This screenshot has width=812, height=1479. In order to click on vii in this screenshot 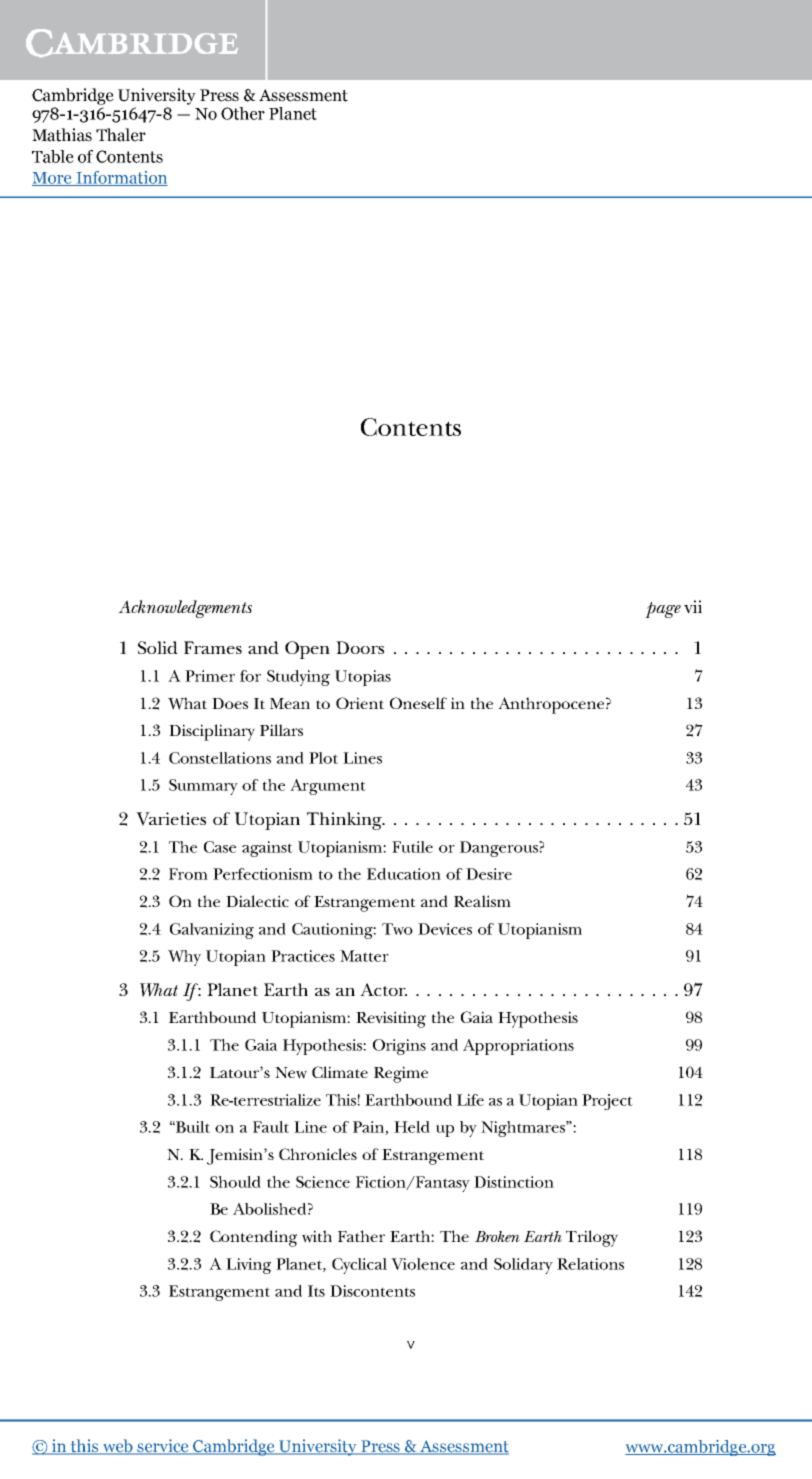, I will do `click(693, 607)`.
